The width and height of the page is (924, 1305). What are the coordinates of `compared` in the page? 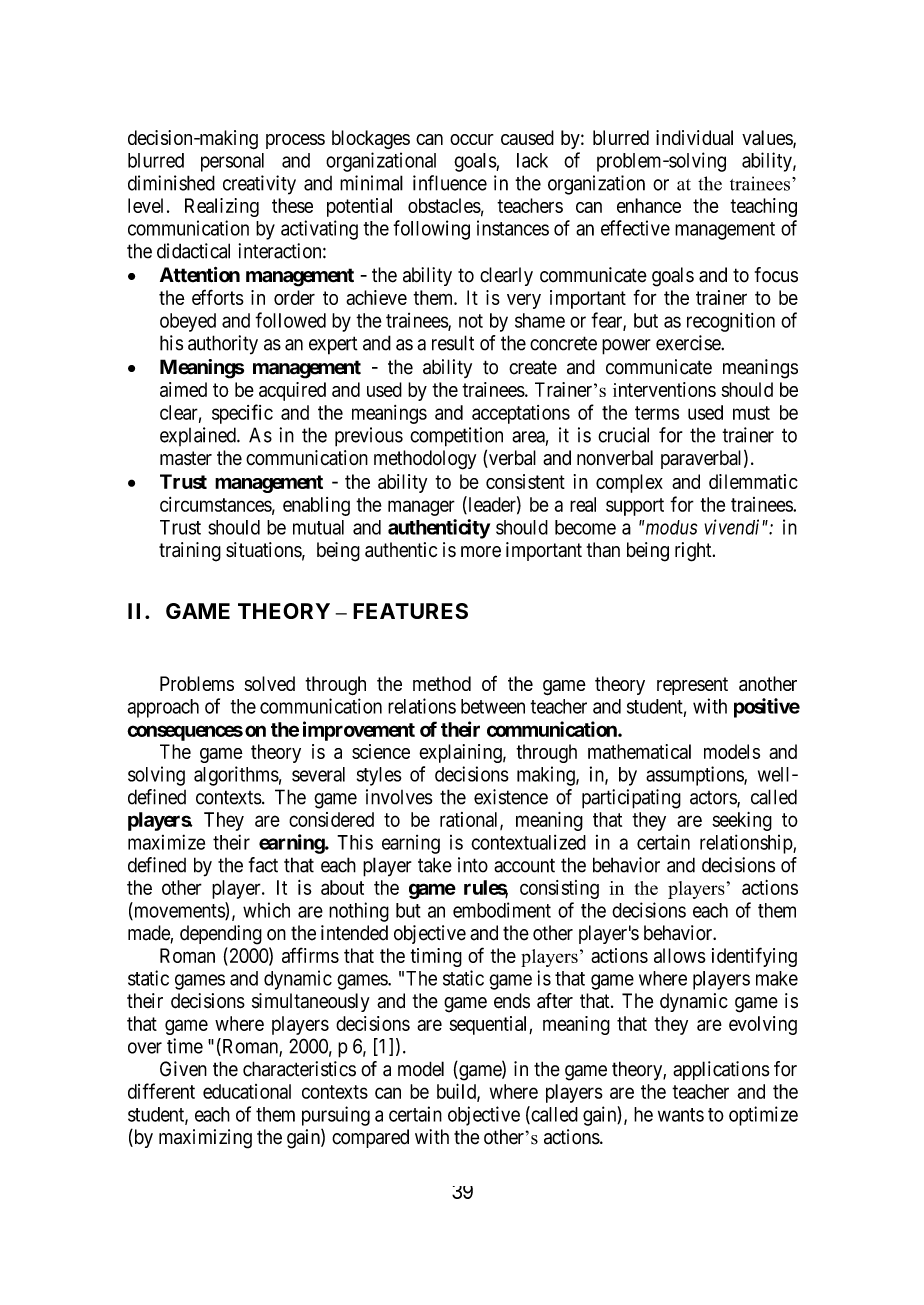 It's located at (370, 1138).
